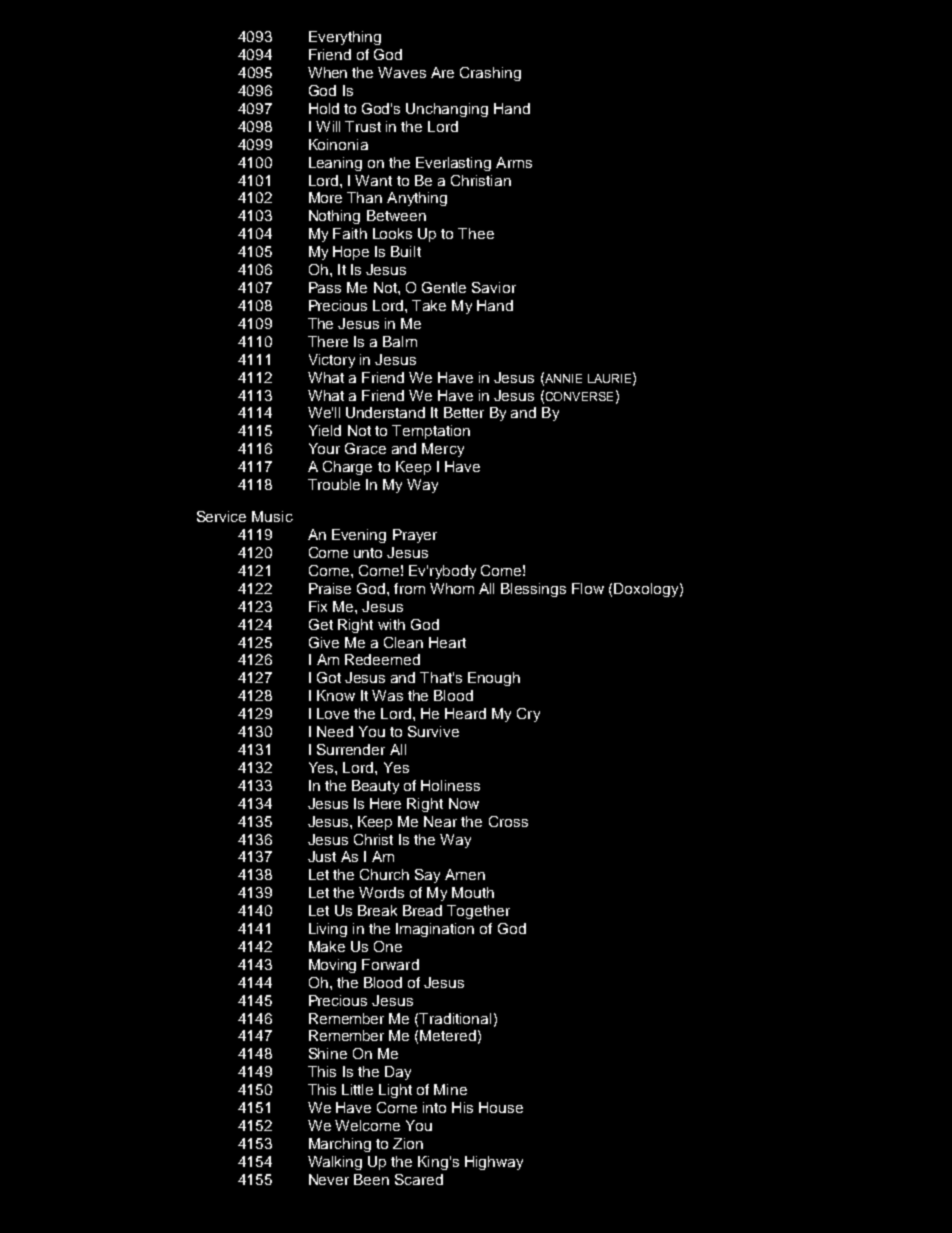 Image resolution: width=952 pixels, height=1233 pixels. I want to click on Savior, so click(494, 287).
